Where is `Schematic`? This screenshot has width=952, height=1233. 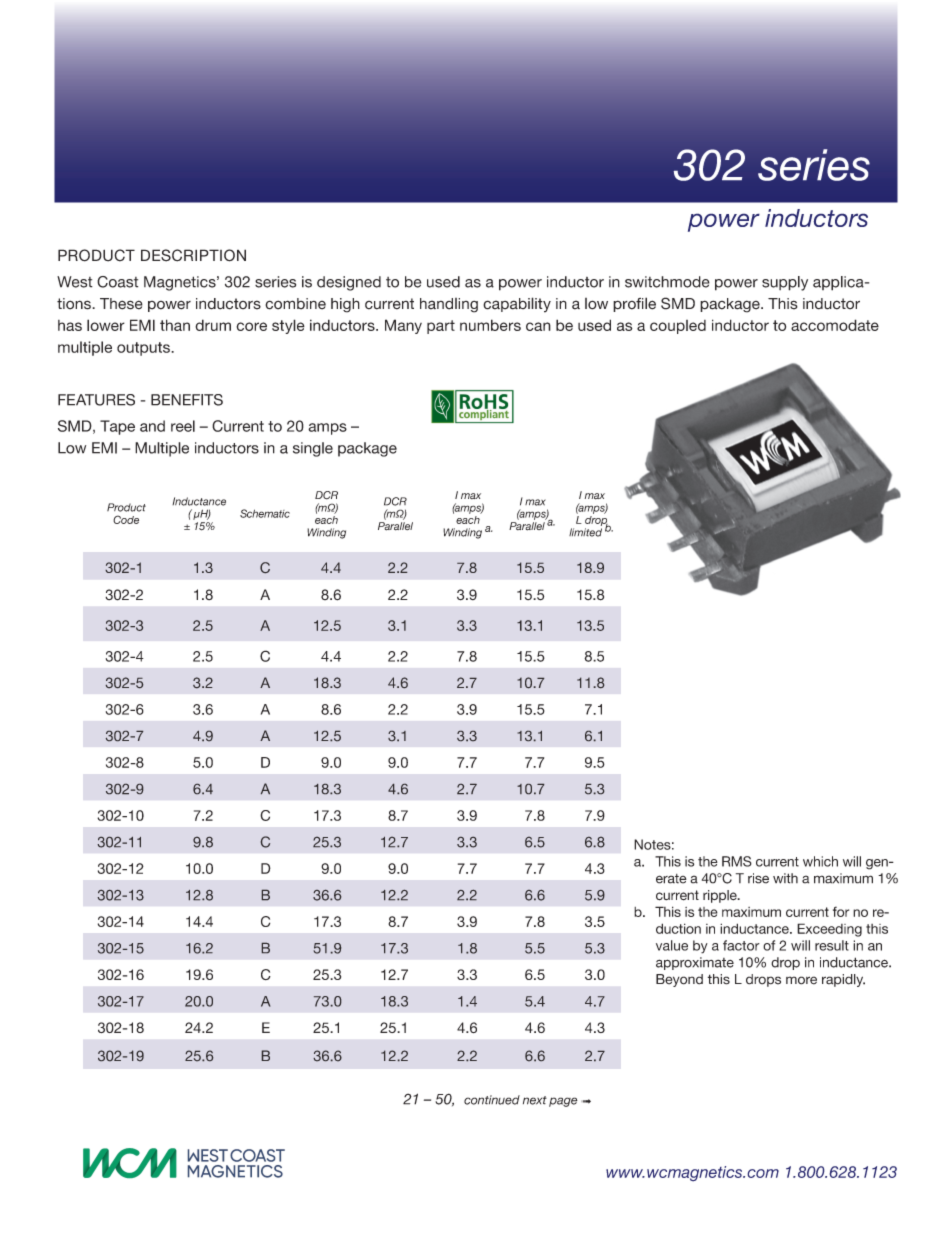
Schematic is located at coordinates (265, 513).
